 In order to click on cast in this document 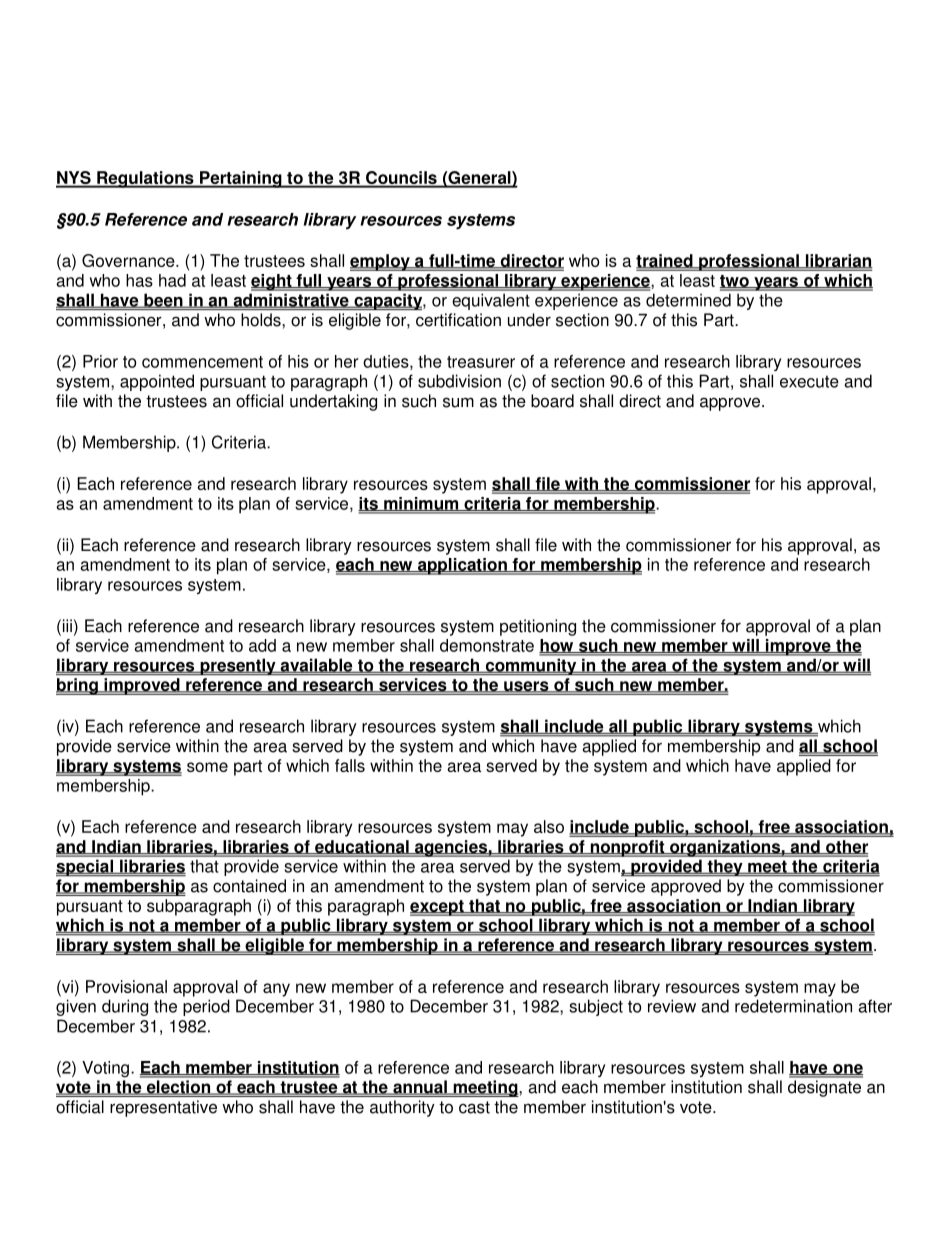, I will do `click(474, 1107)`.
